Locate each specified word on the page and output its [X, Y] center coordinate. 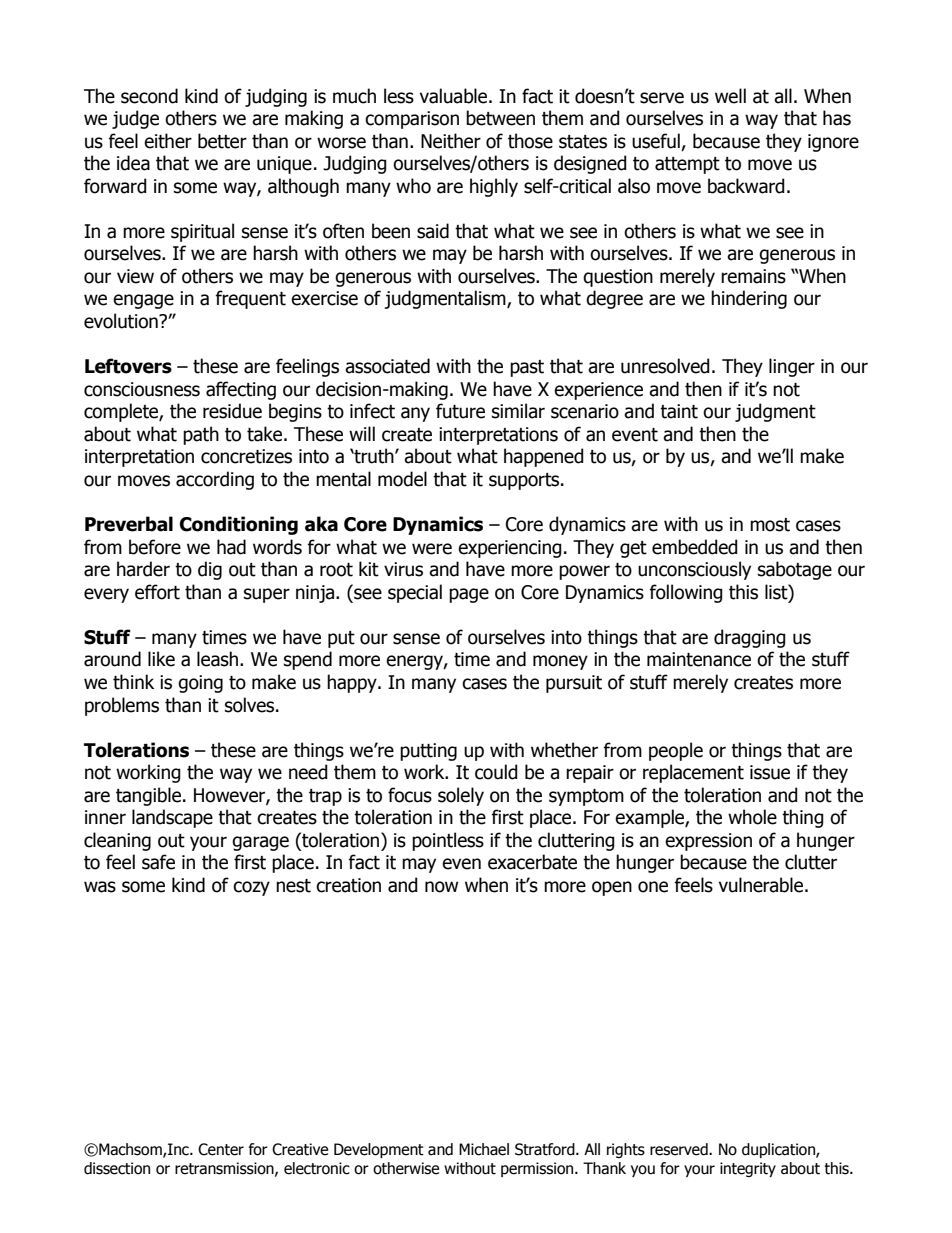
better [222, 141]
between [500, 118]
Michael [484, 1149]
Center [221, 1149]
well [730, 96]
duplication [779, 1150]
